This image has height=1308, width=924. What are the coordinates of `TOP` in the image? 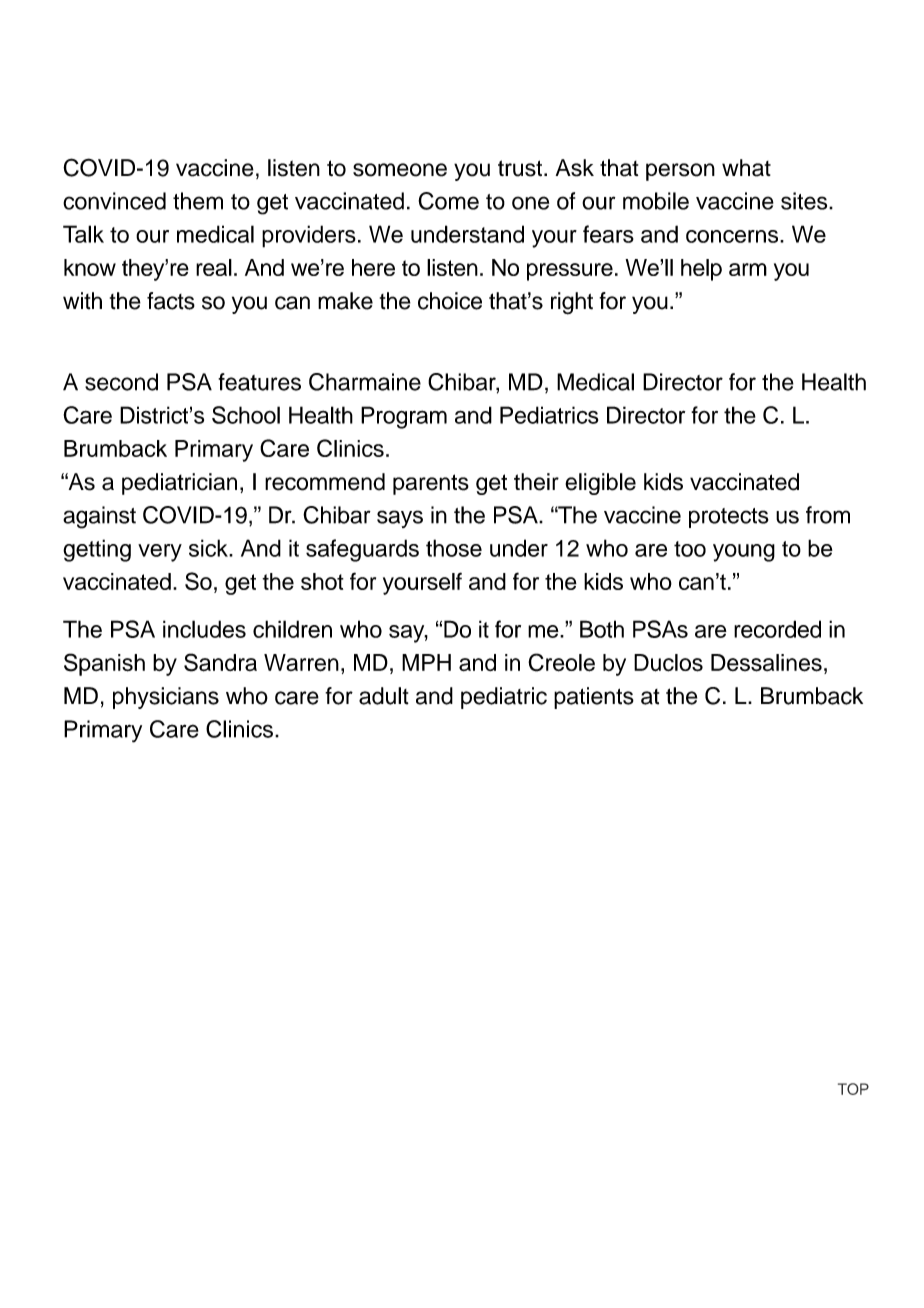 It's located at (853, 1089).
